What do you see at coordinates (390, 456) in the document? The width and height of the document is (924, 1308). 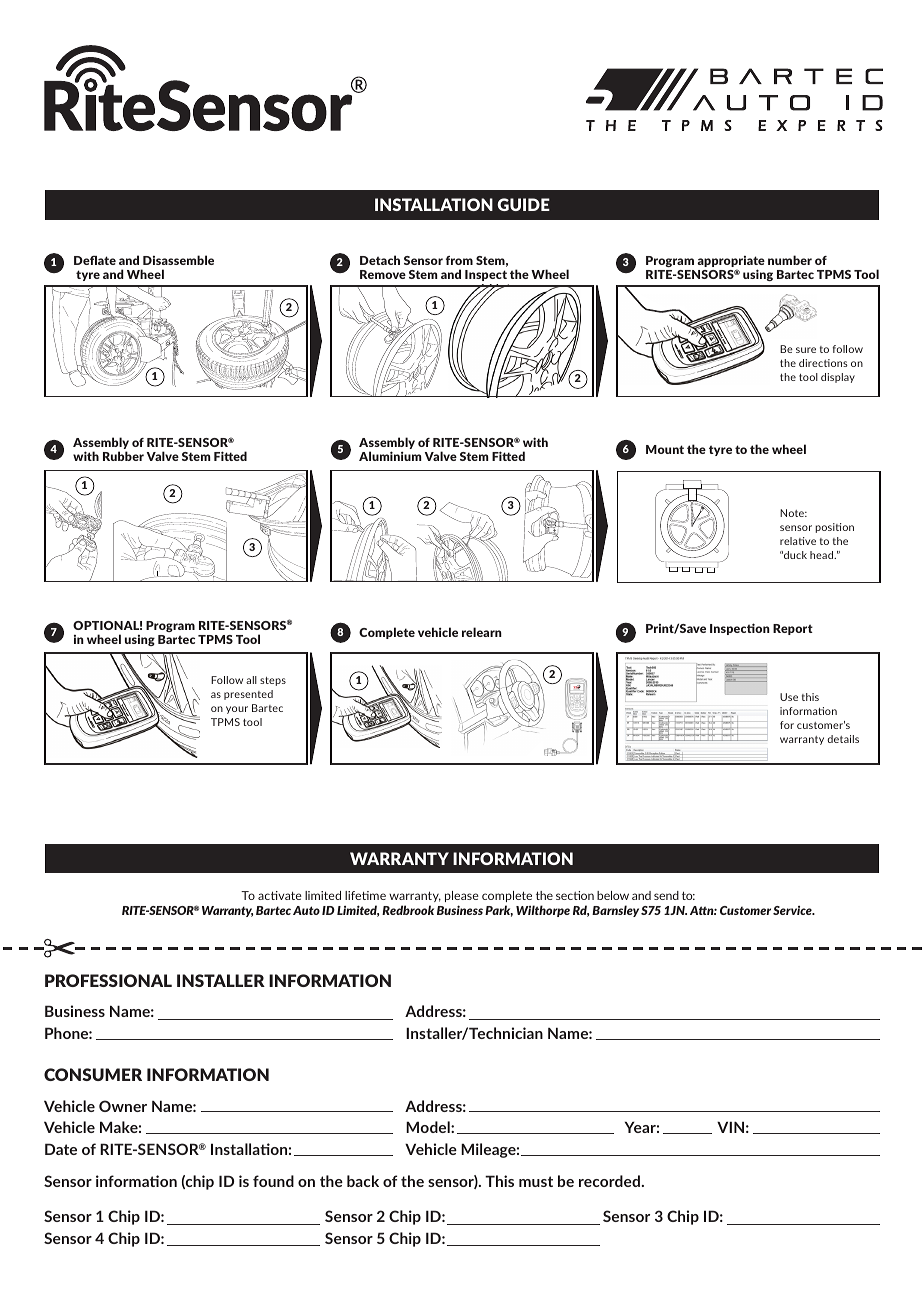 I see `Aluminium` at bounding box center [390, 456].
